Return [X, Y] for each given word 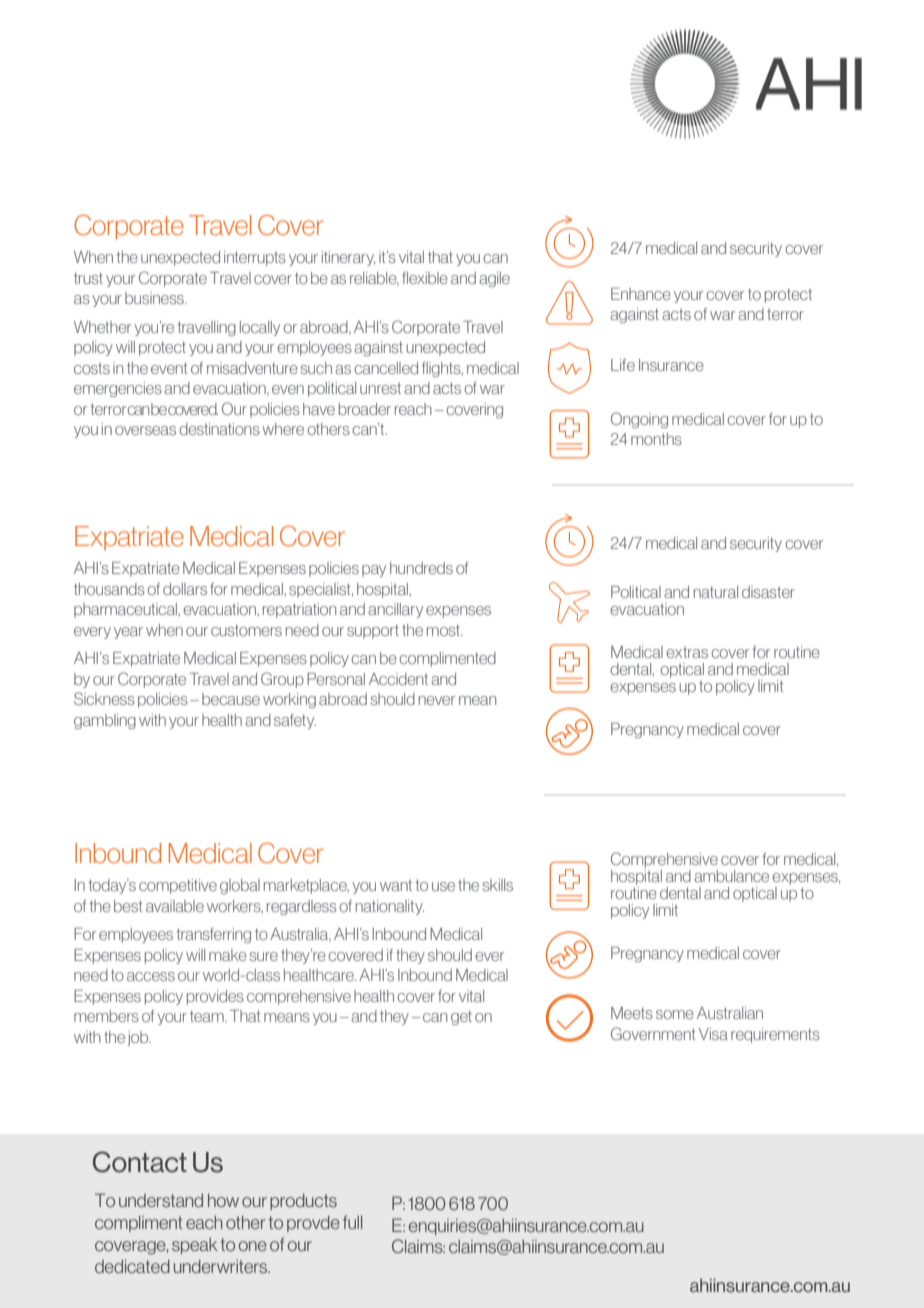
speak [194, 1246]
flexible [425, 278]
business [155, 298]
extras [687, 652]
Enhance [641, 294]
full [352, 1222]
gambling [105, 721]
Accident [398, 679]
